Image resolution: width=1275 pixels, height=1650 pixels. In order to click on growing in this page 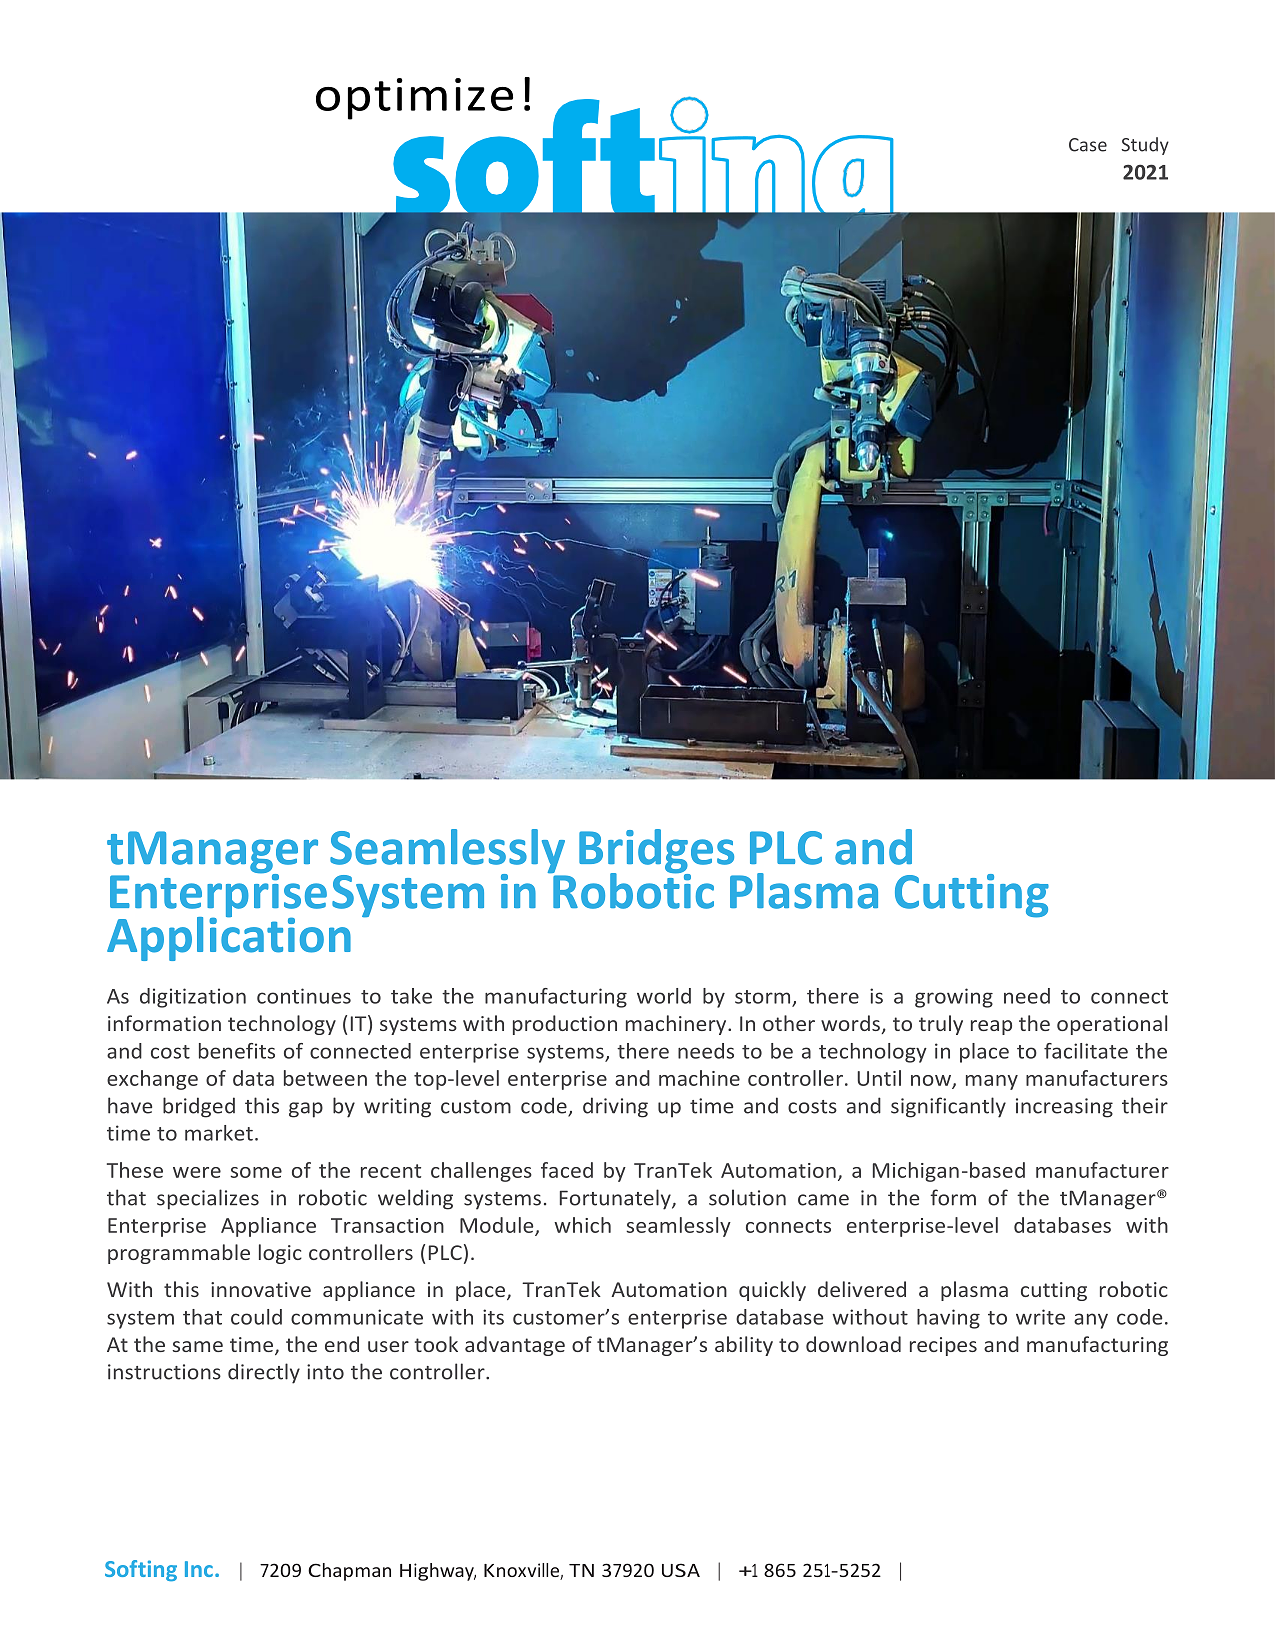, I will do `click(954, 998)`.
